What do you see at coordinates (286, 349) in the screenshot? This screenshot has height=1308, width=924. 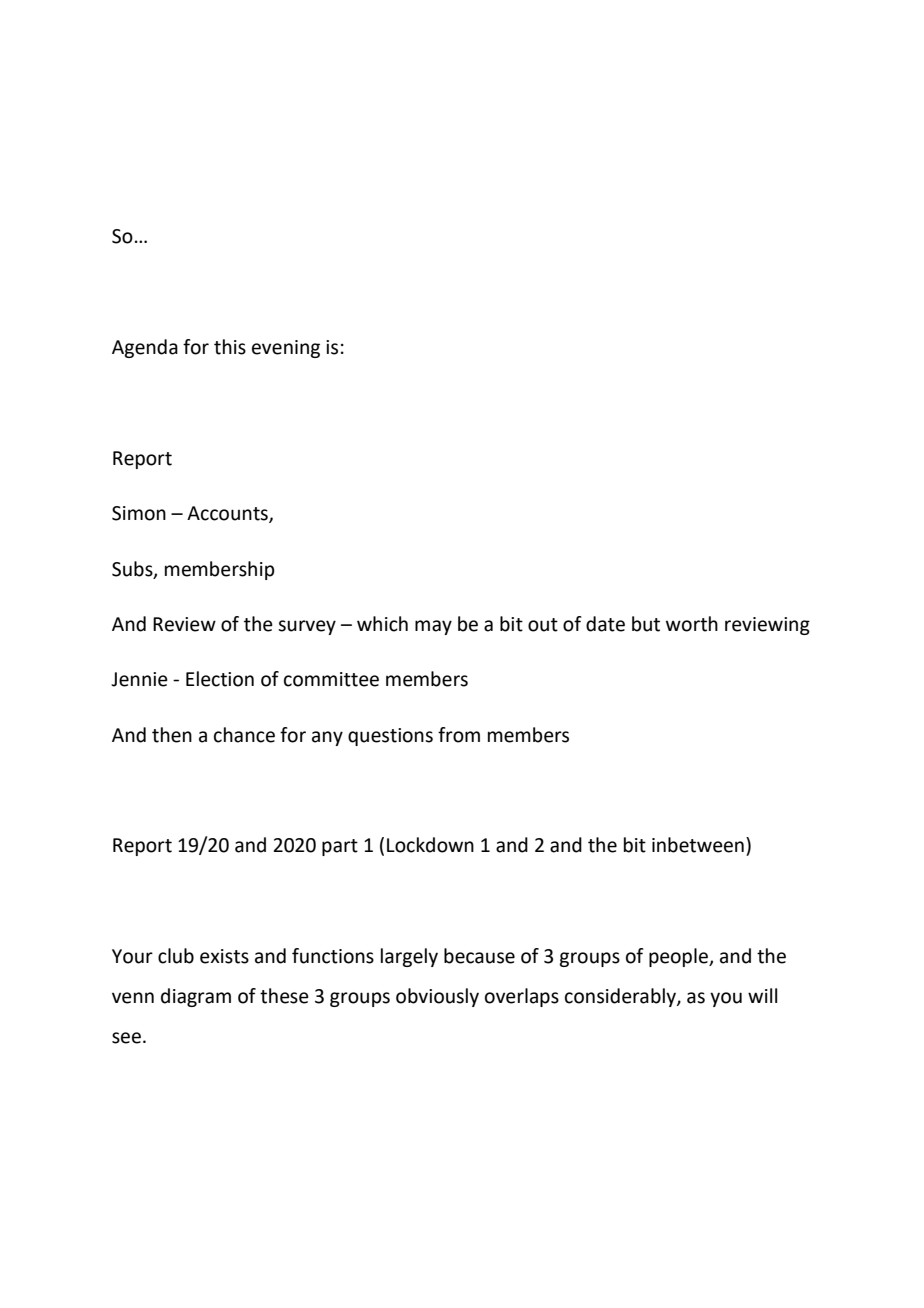 I see `evening` at bounding box center [286, 349].
